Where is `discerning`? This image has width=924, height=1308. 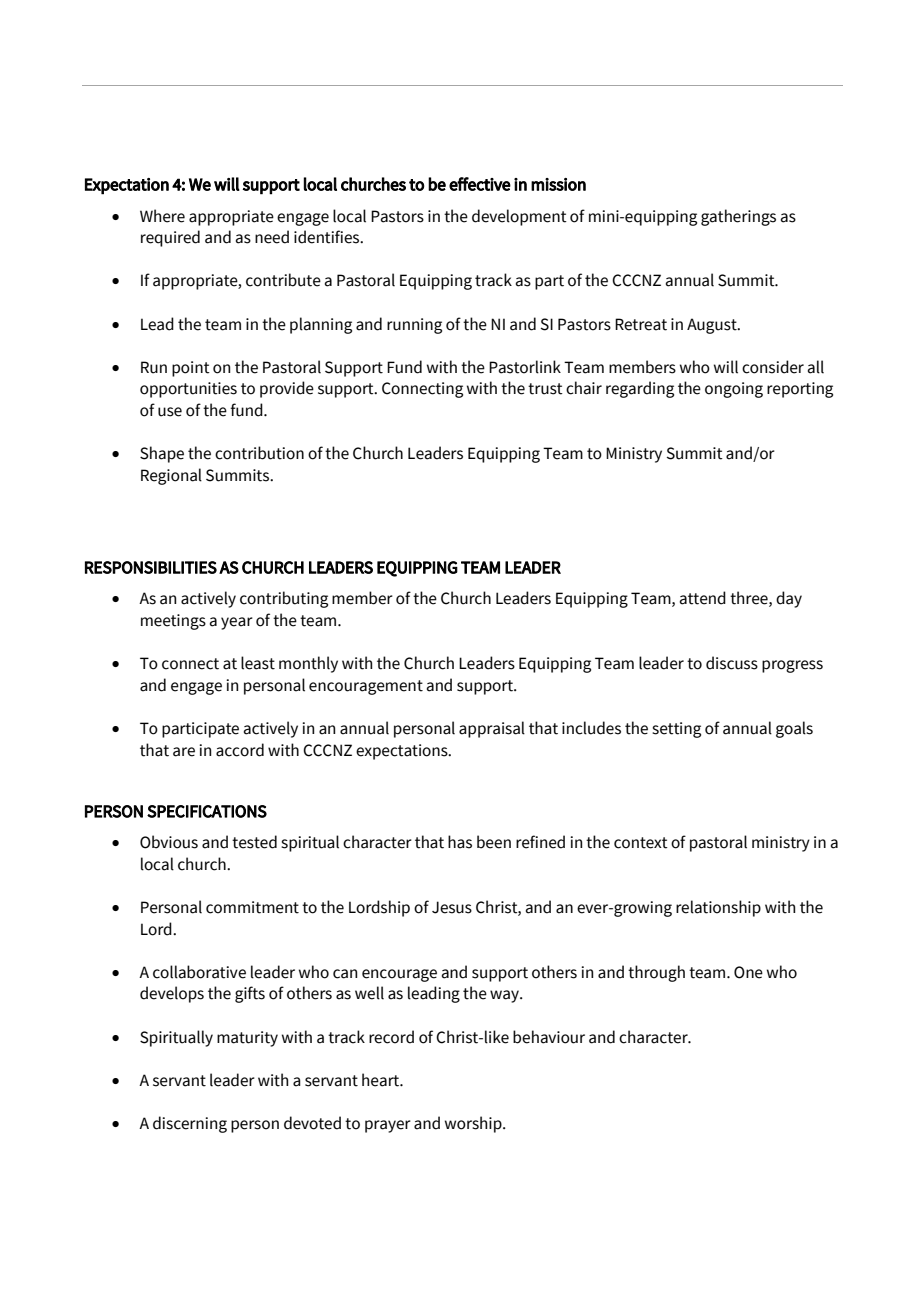 discerning is located at coordinates (190, 1124).
